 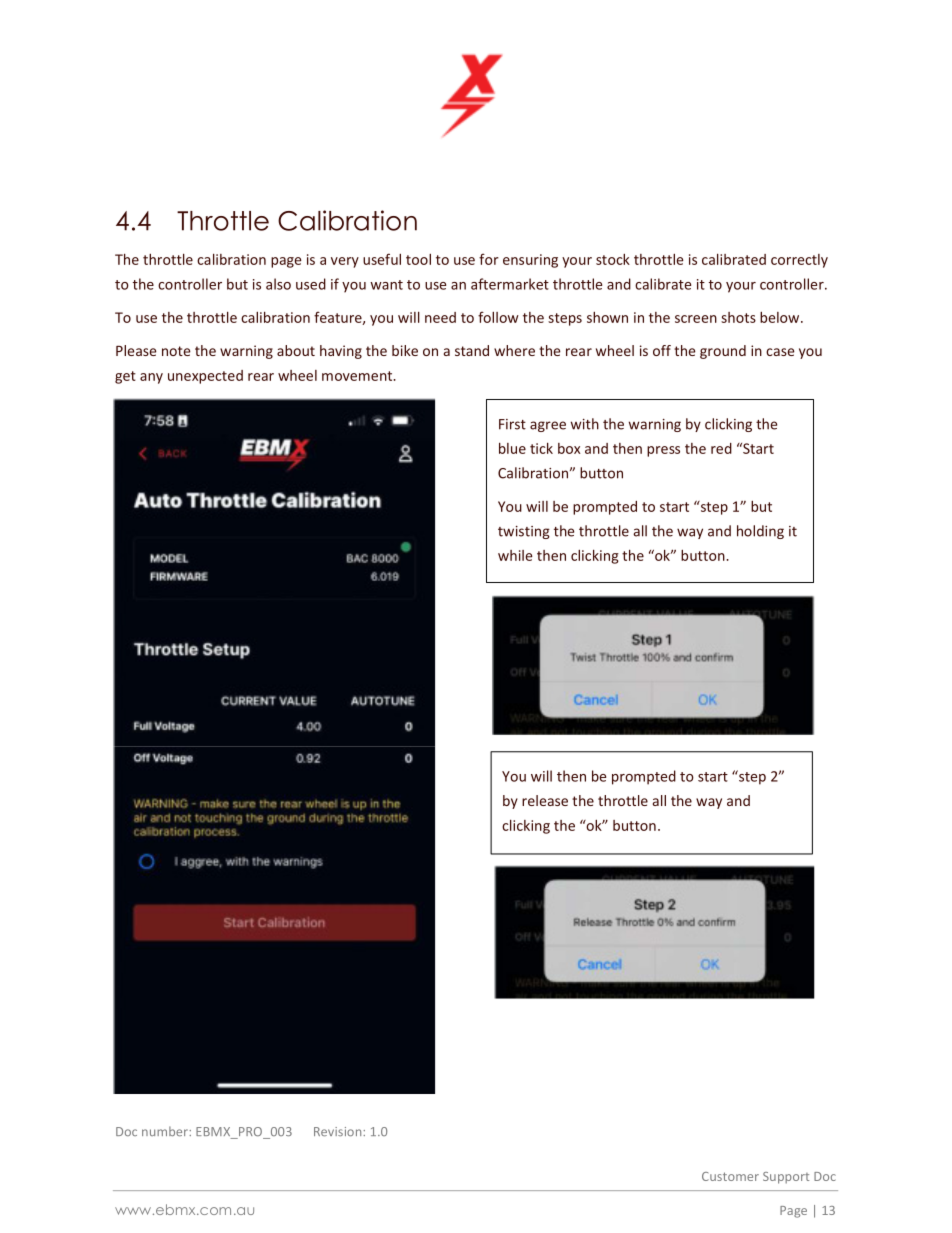 What do you see at coordinates (166, 1131) in the page?
I see `number` at bounding box center [166, 1131].
